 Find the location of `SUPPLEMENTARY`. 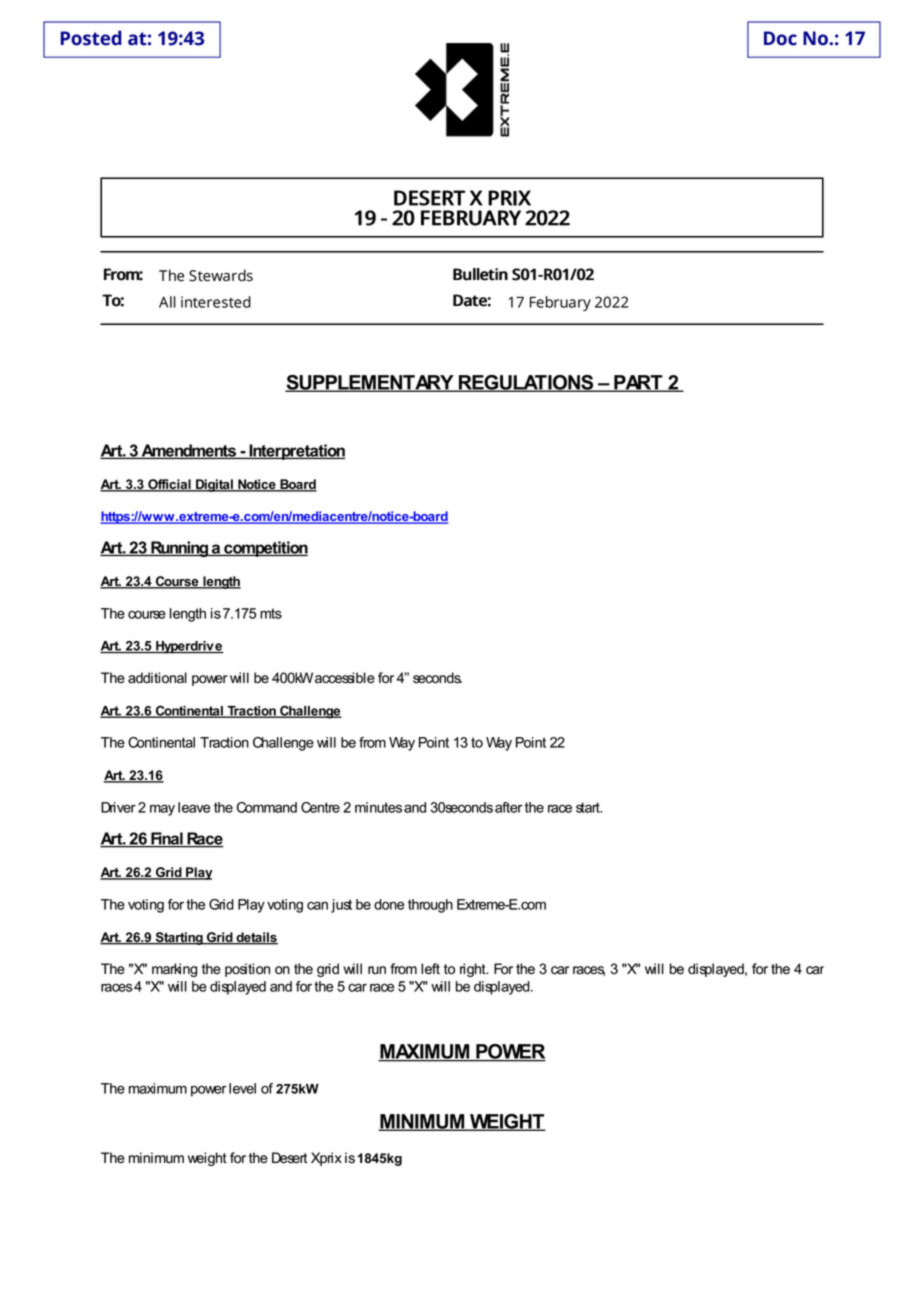

SUPPLEMENTARY is located at coordinates (370, 383).
